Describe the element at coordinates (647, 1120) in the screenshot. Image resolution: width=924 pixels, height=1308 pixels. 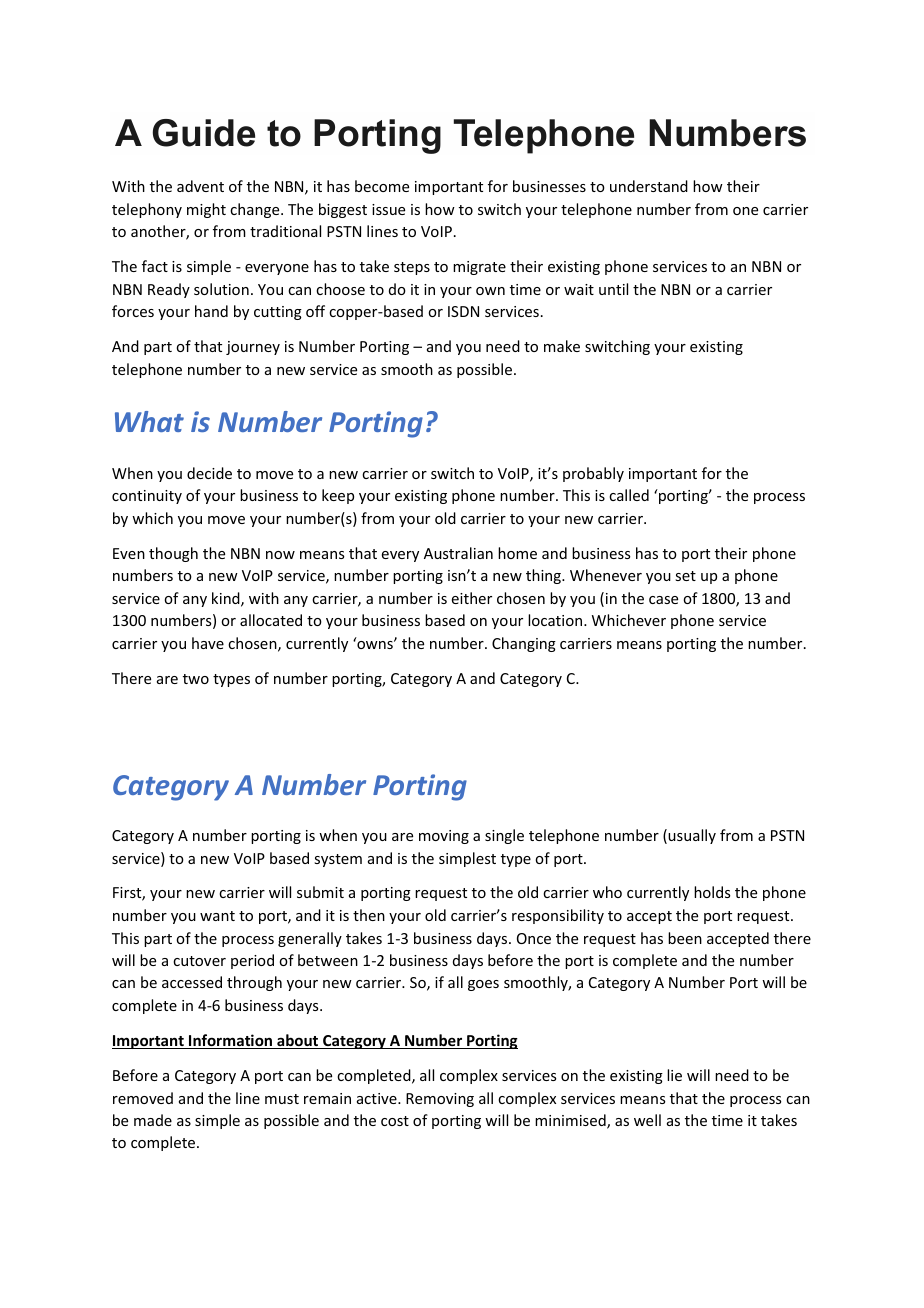
I see `well` at that location.
